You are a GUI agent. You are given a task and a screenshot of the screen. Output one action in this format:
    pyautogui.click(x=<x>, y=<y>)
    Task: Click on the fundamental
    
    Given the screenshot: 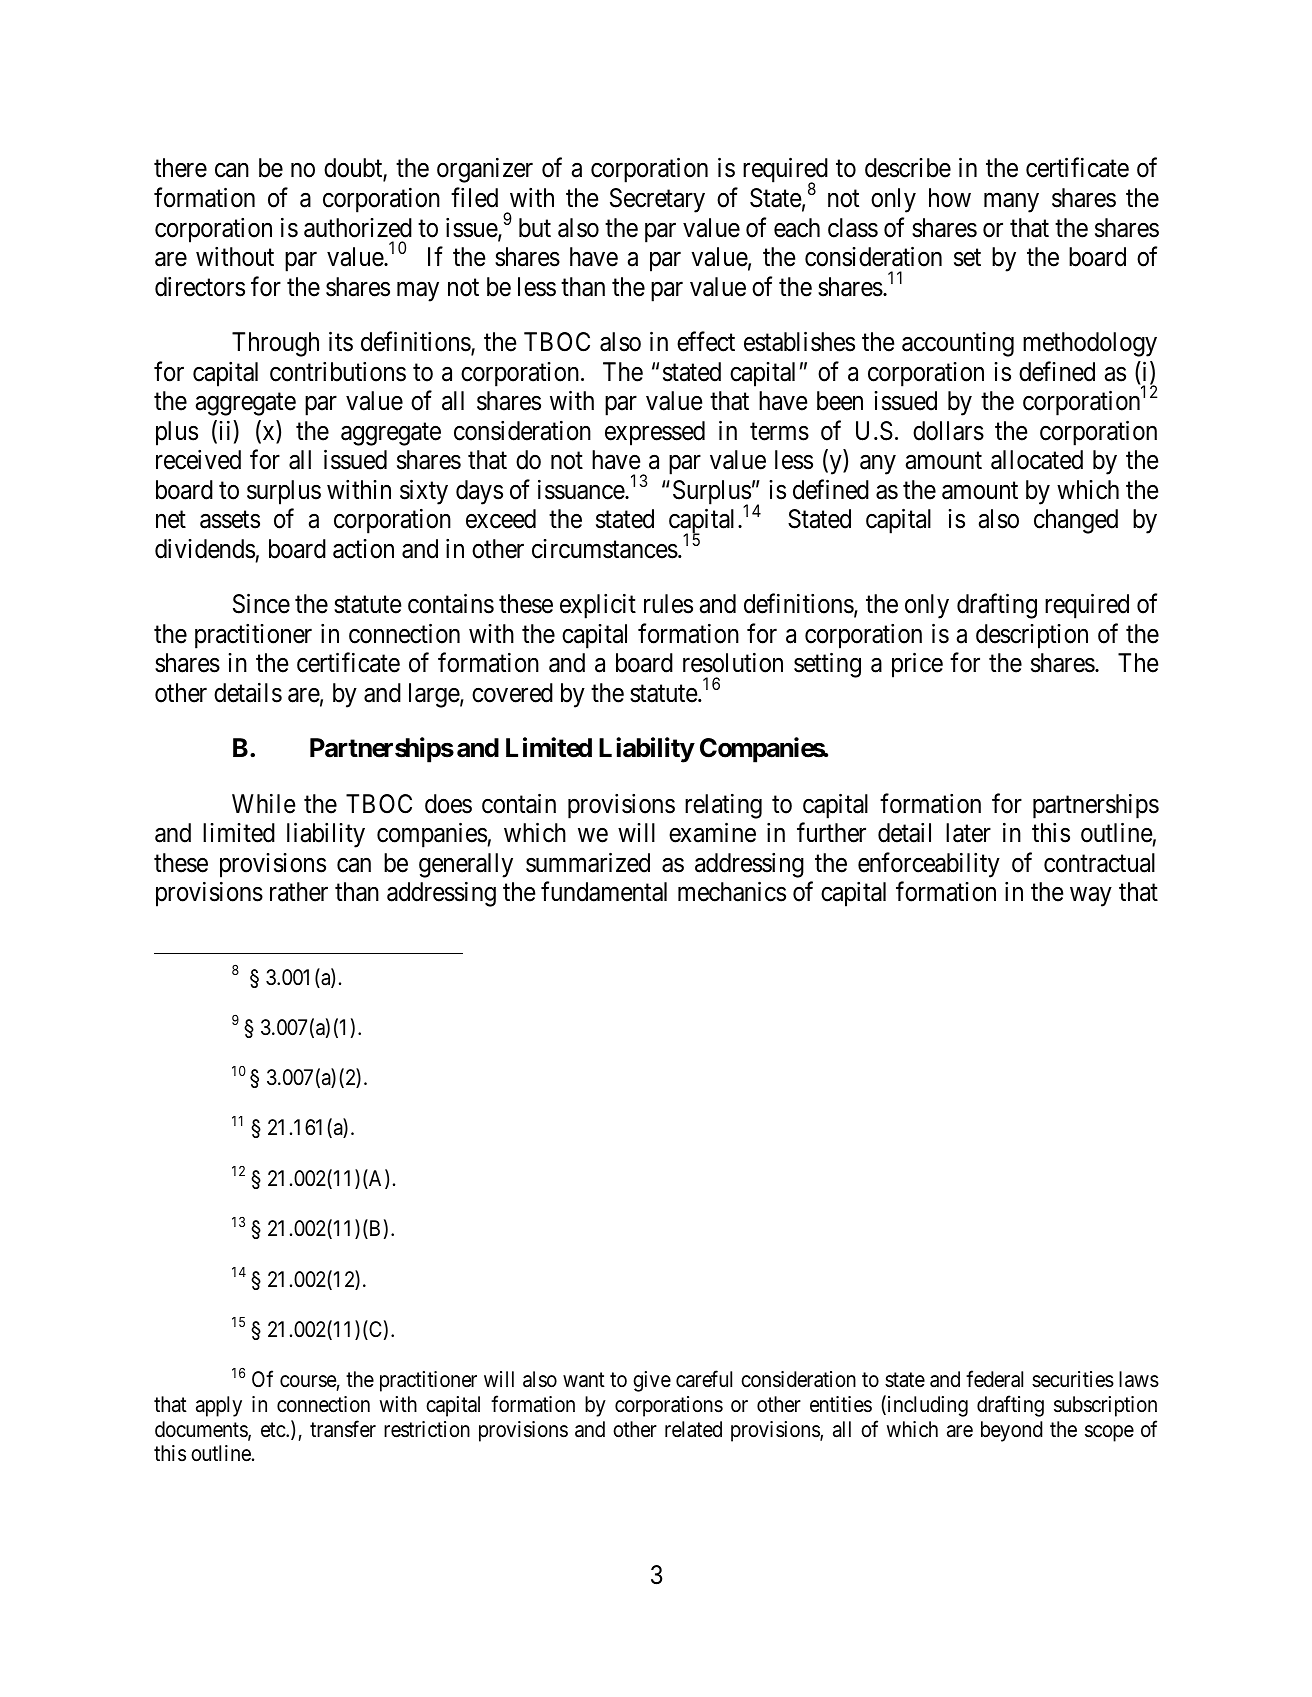 What is the action you would take?
    pyautogui.click(x=604, y=892)
